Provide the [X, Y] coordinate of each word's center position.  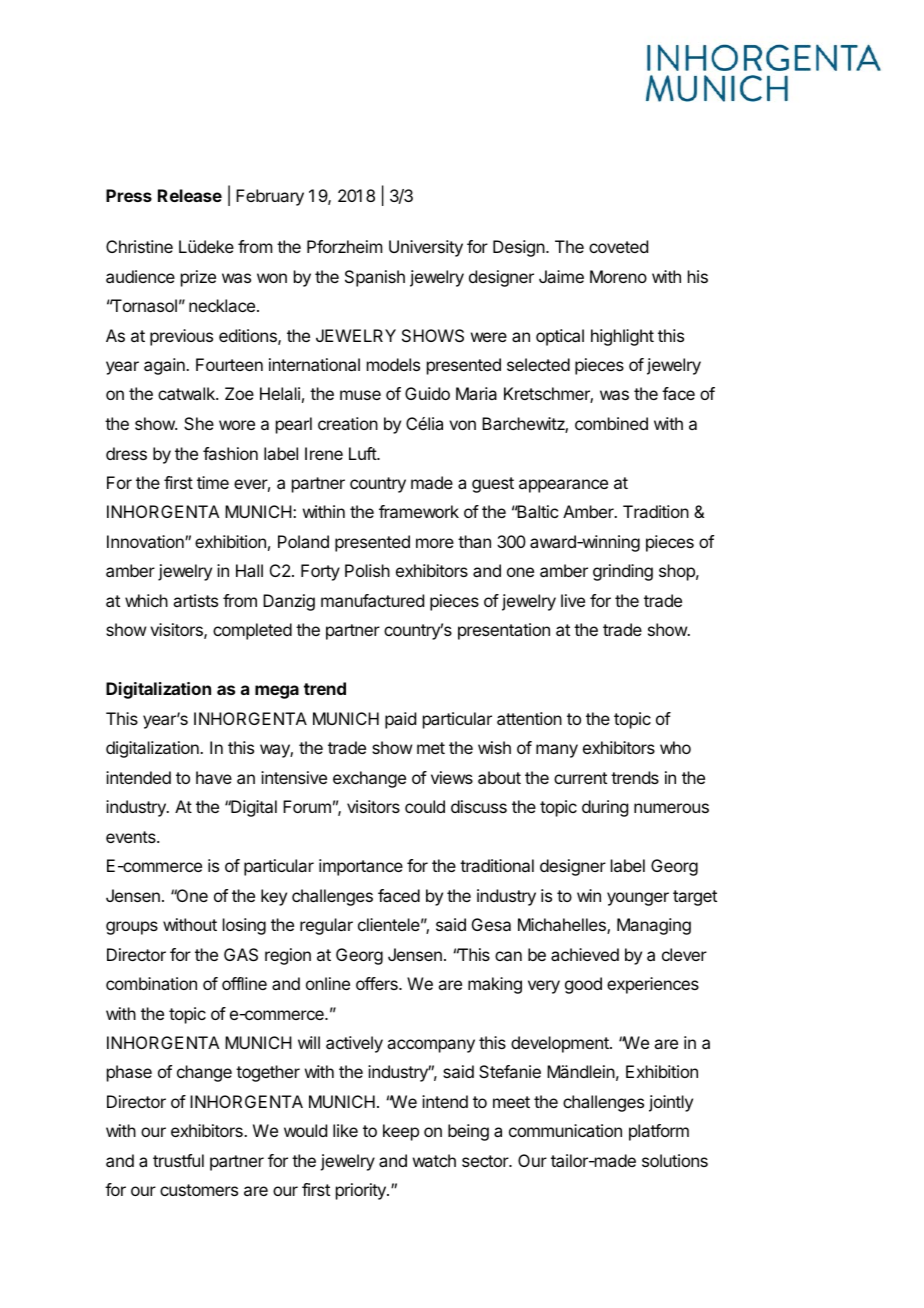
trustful [178, 1160]
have [214, 777]
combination [151, 983]
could [425, 806]
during [605, 808]
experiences [653, 985]
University [426, 248]
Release [190, 195]
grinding [623, 572]
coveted [618, 246]
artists [195, 600]
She [199, 423]
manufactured [372, 600]
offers [378, 983]
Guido [427, 393]
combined [611, 423]
